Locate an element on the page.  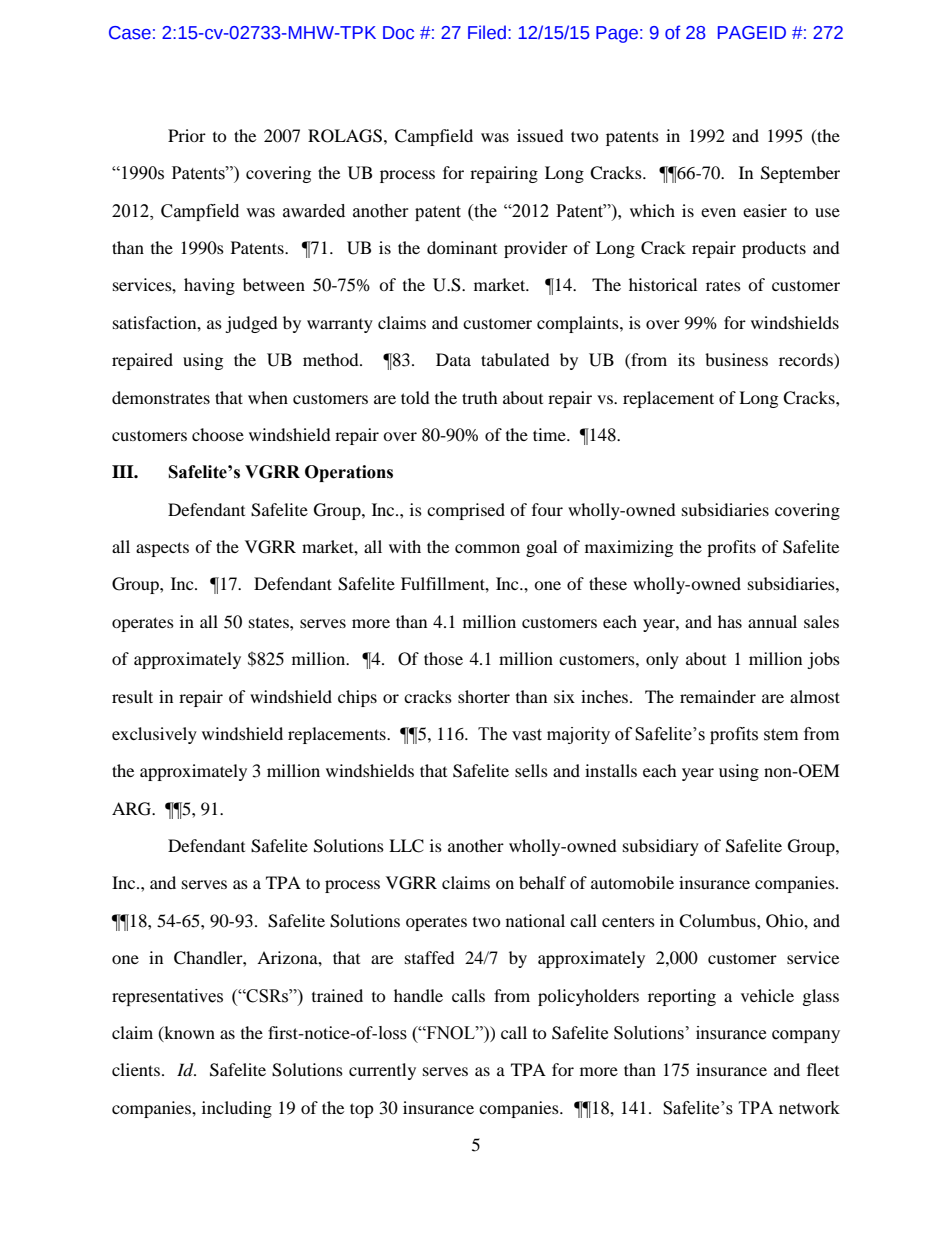
network is located at coordinates (809, 1108).
